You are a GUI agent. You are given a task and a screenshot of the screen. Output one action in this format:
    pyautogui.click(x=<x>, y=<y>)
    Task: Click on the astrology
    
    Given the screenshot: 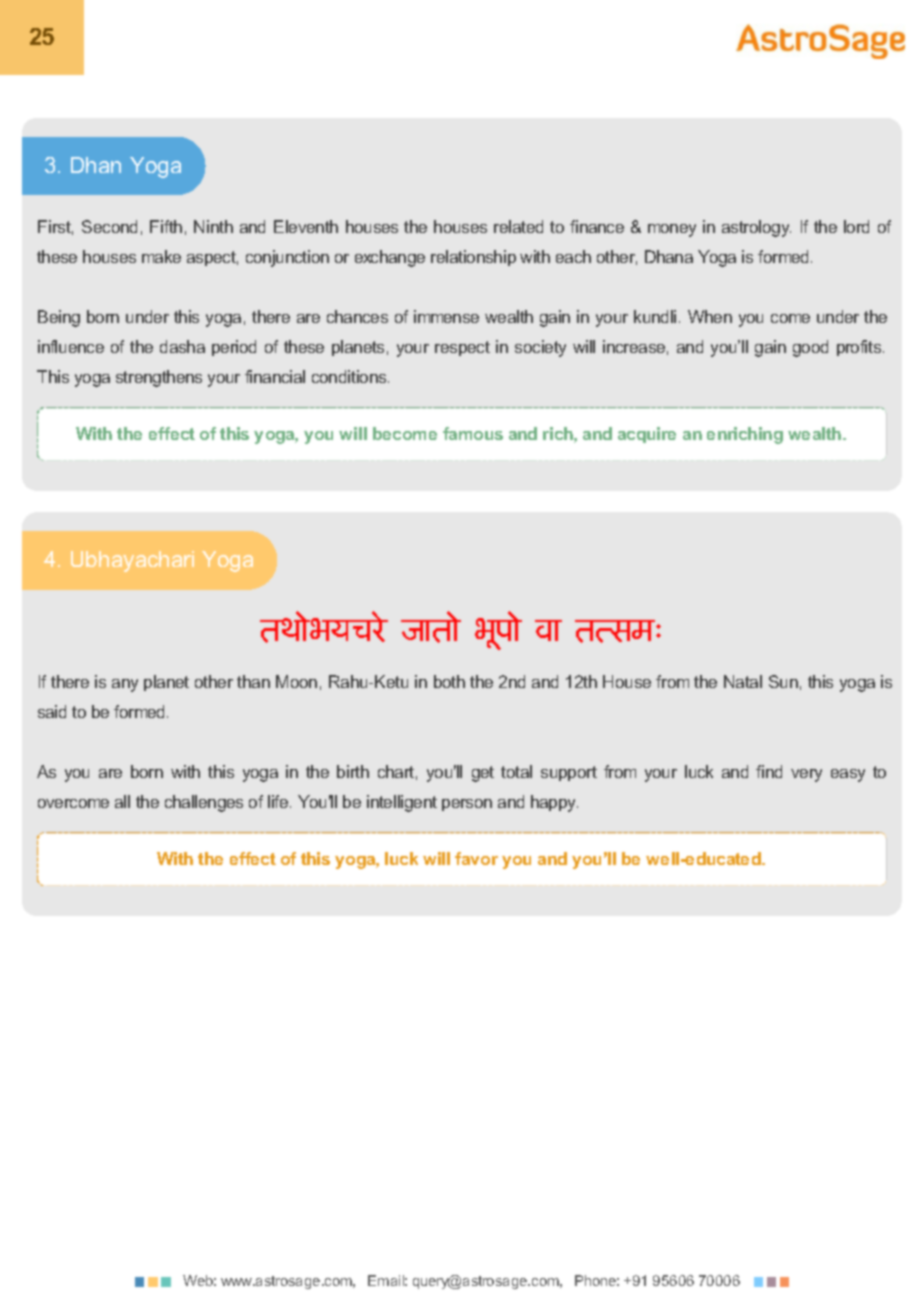 What is the action you would take?
    pyautogui.click(x=756, y=228)
